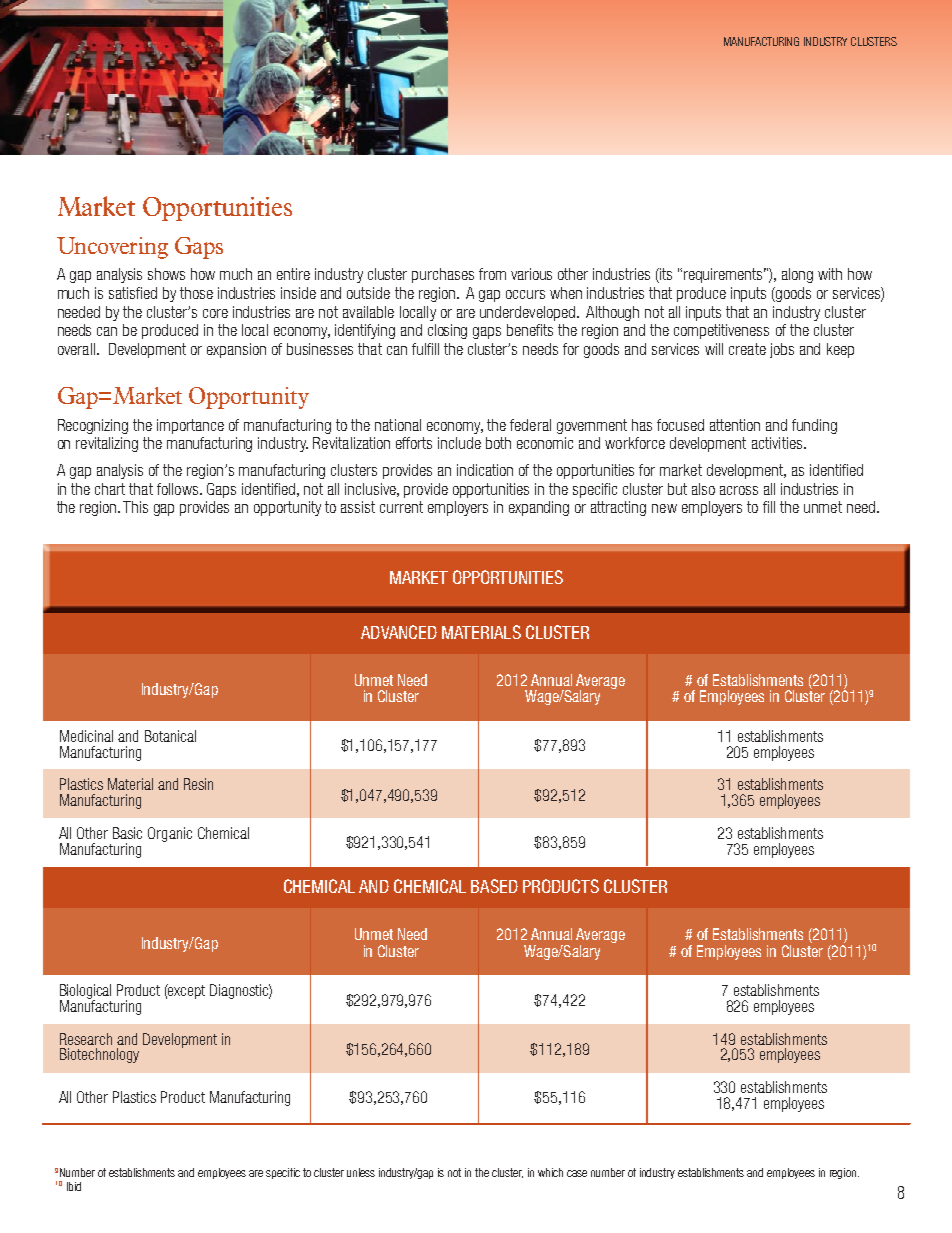  Describe the element at coordinates (494, 886) in the screenshot. I see `BASED` at that location.
